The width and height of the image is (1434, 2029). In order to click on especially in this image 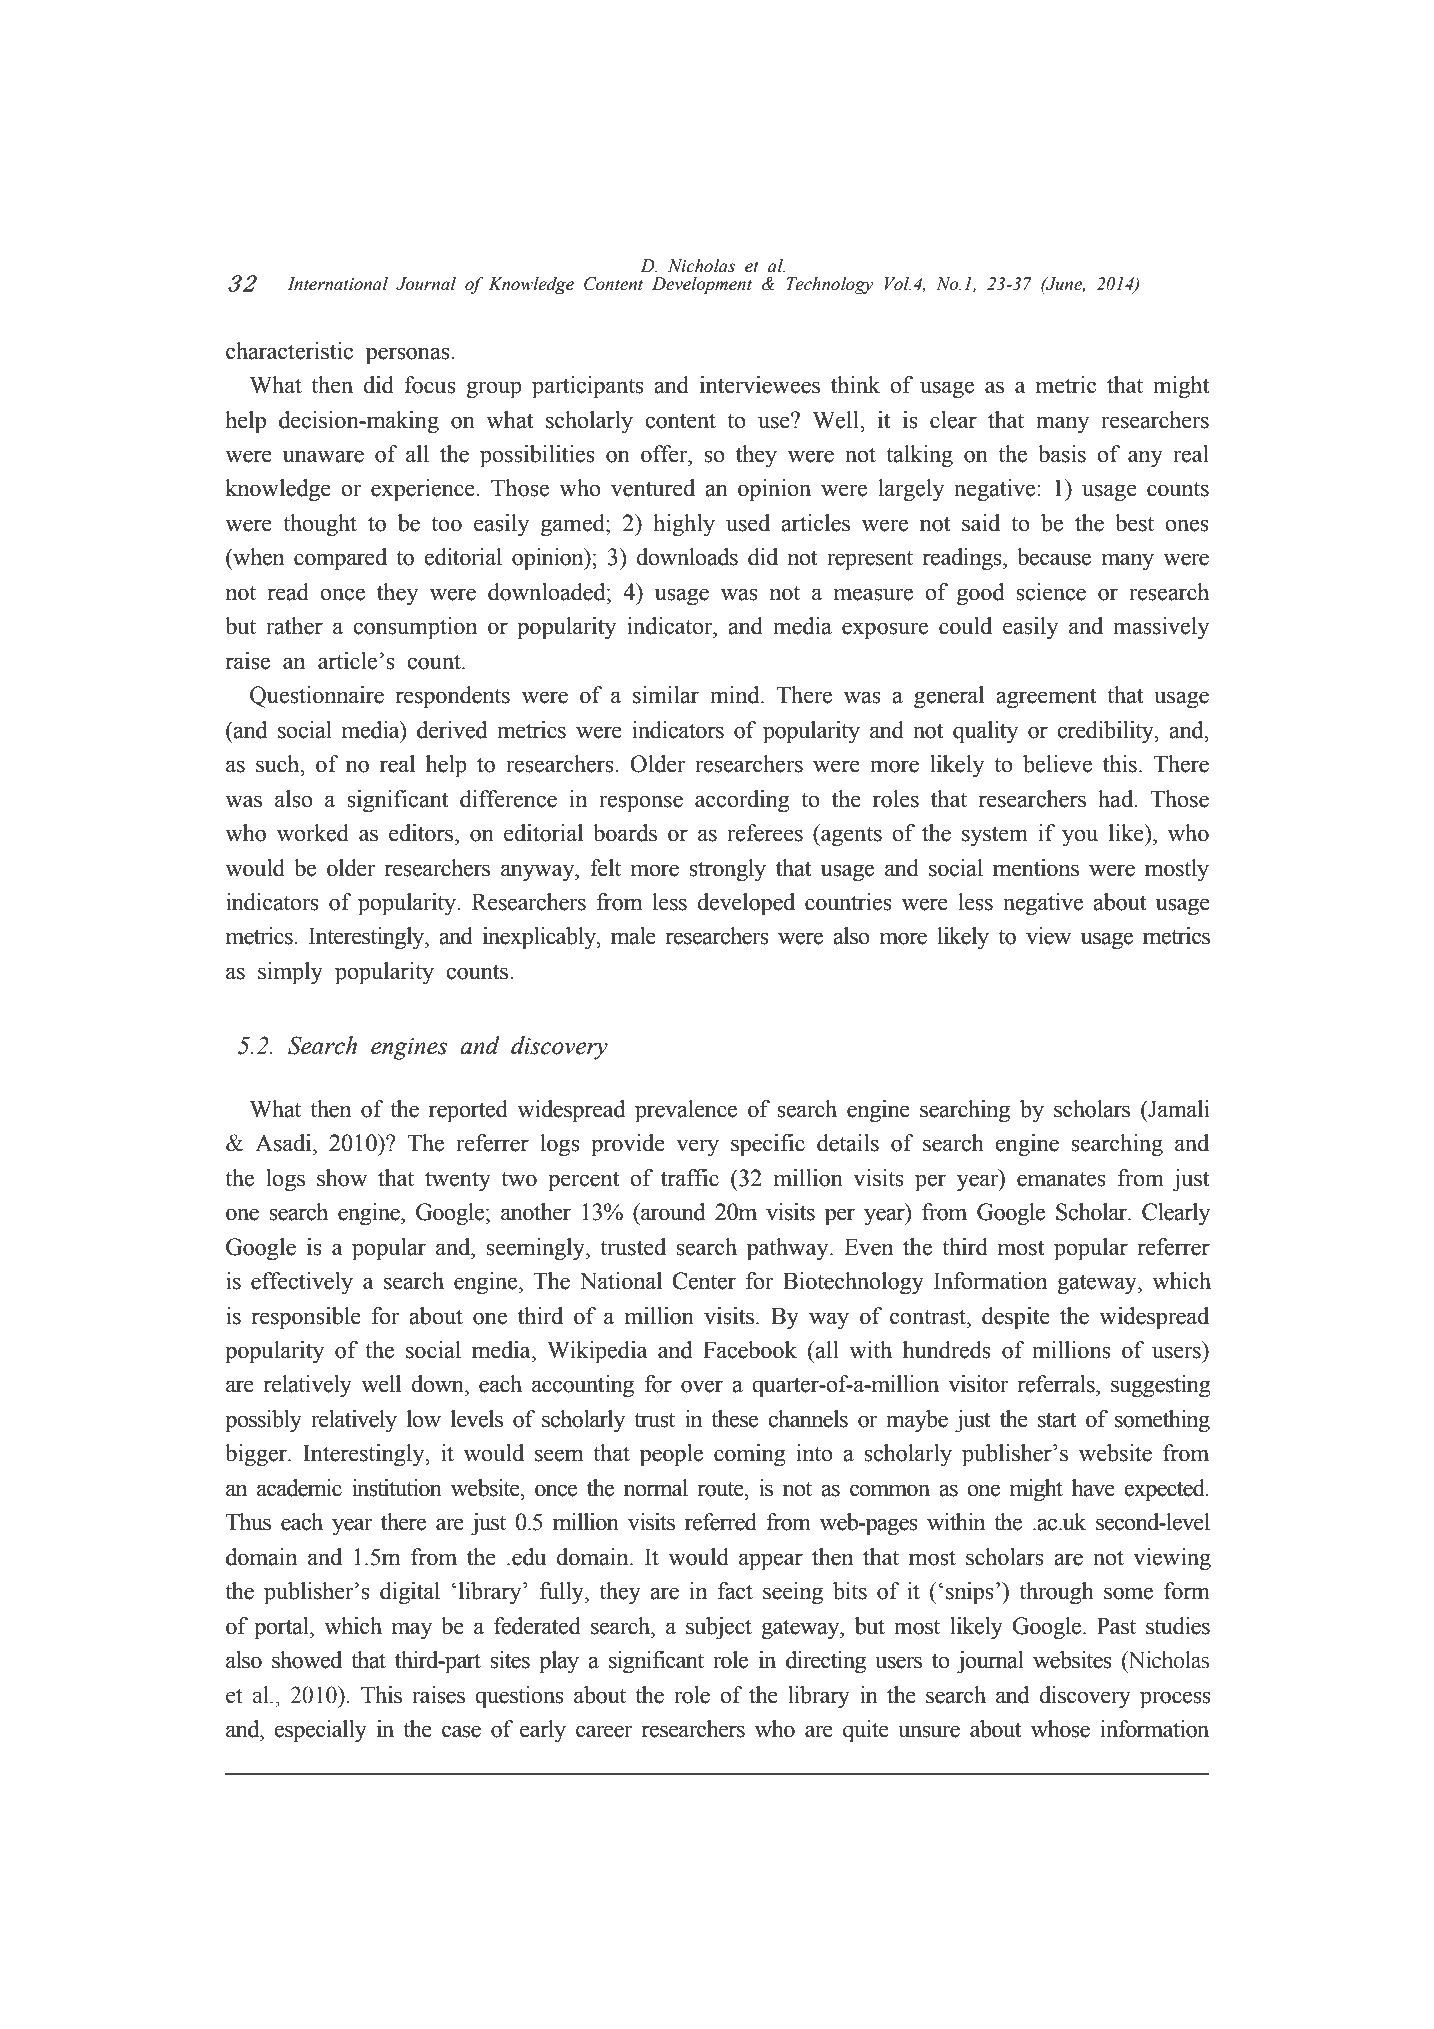, I will do `click(320, 1731)`.
